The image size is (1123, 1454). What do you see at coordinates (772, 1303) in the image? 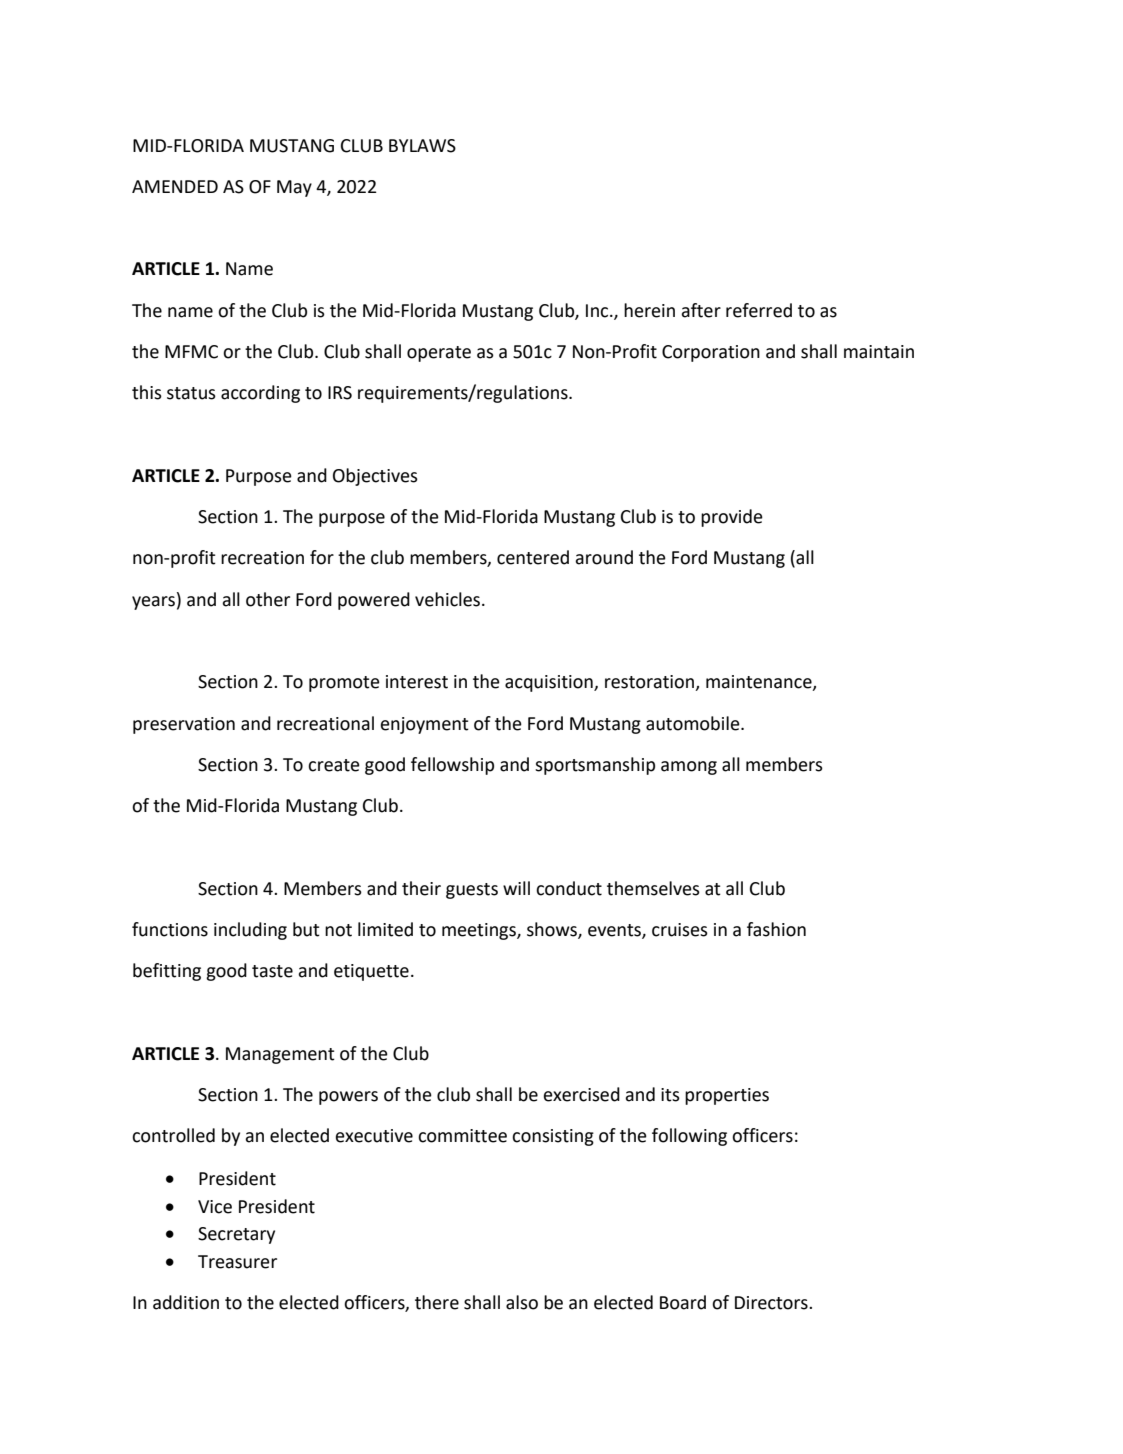
I see `Directors` at bounding box center [772, 1303].
